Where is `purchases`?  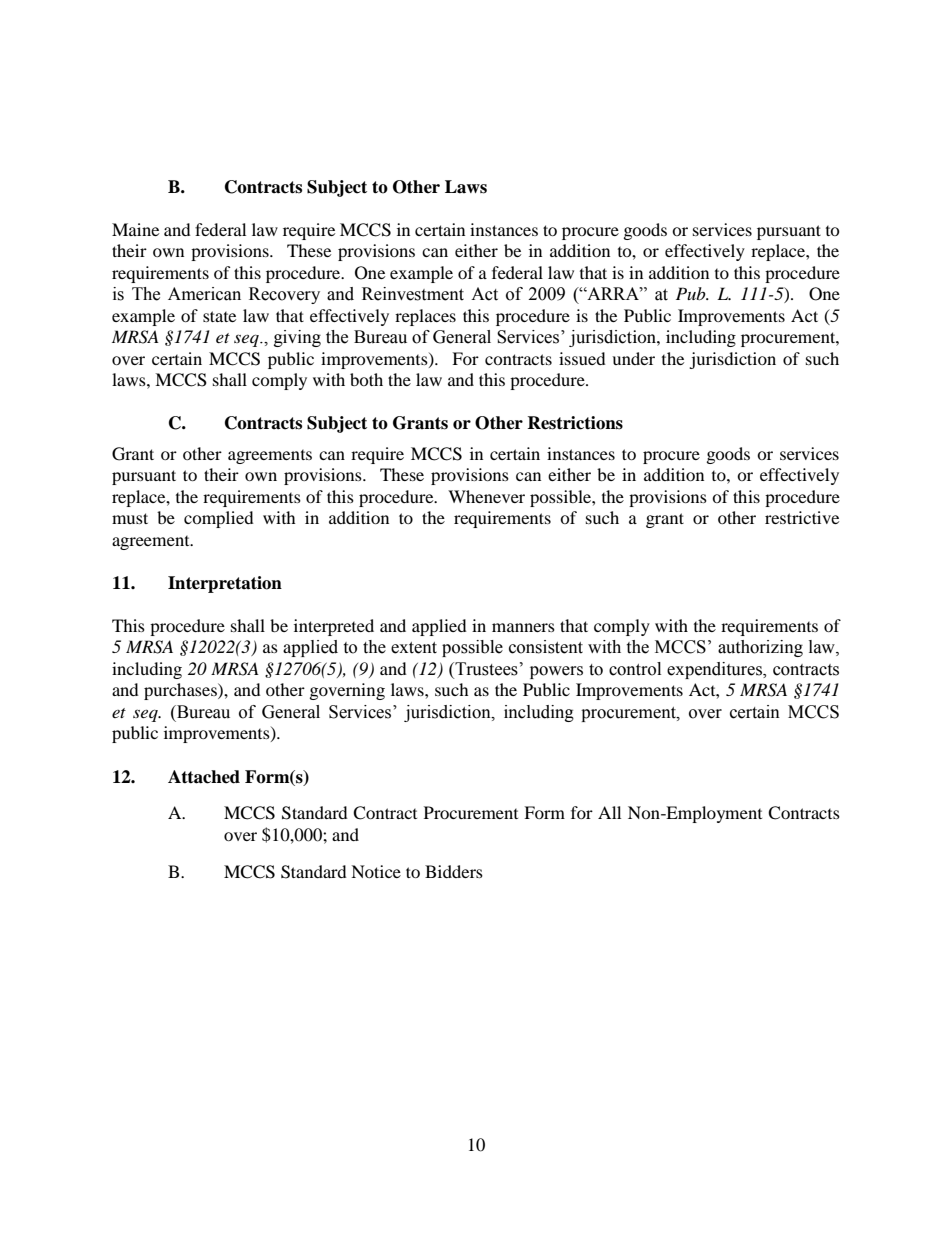
purchases is located at coordinates (181, 691).
